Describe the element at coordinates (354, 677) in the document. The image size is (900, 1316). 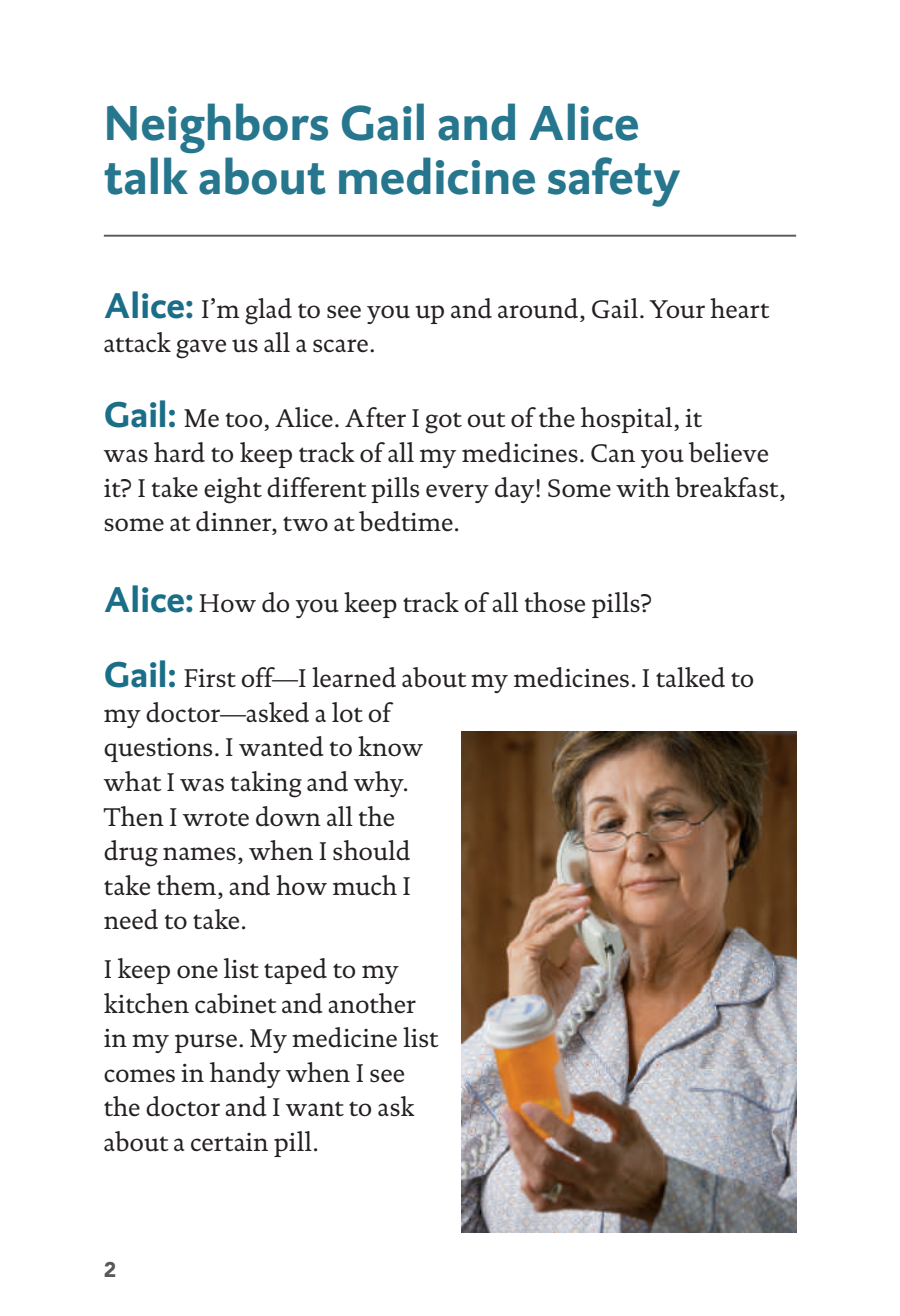
I see `learned` at that location.
